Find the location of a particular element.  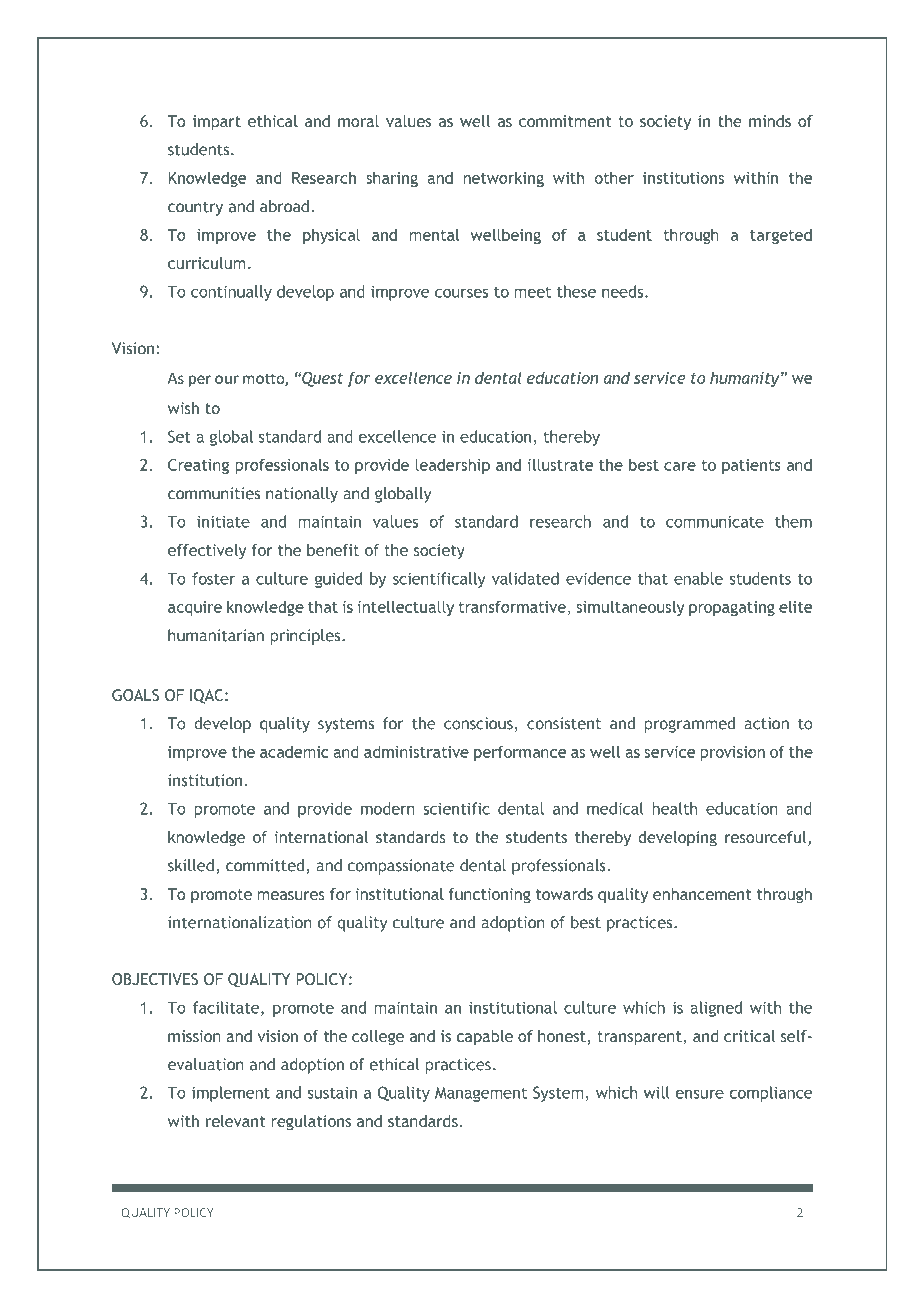

impart is located at coordinates (217, 123).
